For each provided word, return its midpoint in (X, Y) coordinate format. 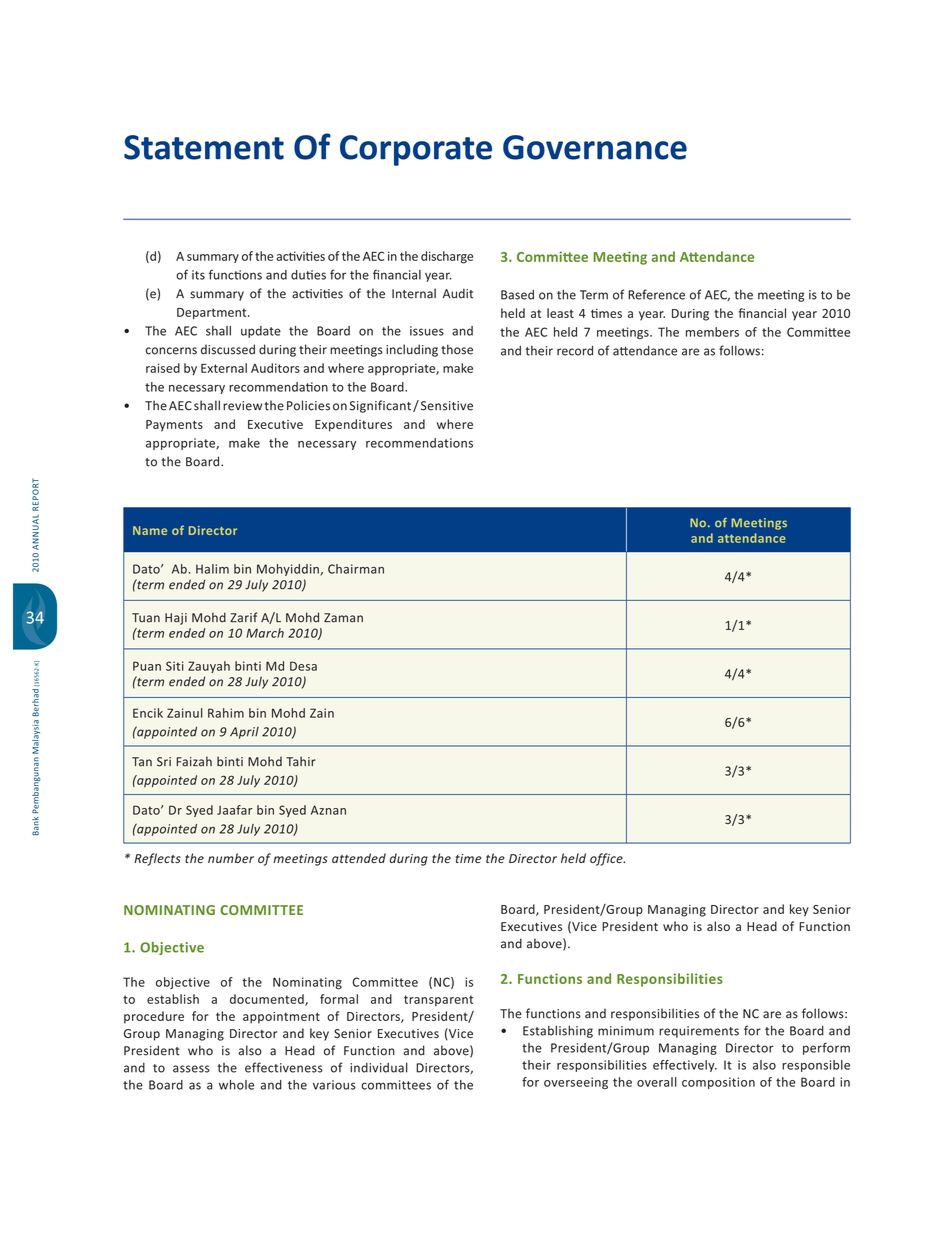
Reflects (157, 859)
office (607, 859)
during (408, 859)
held (573, 858)
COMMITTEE (261, 910)
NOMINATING (169, 910)
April (244, 733)
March (265, 633)
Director (533, 858)
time (468, 858)
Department (213, 314)
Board (204, 461)
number (231, 858)
